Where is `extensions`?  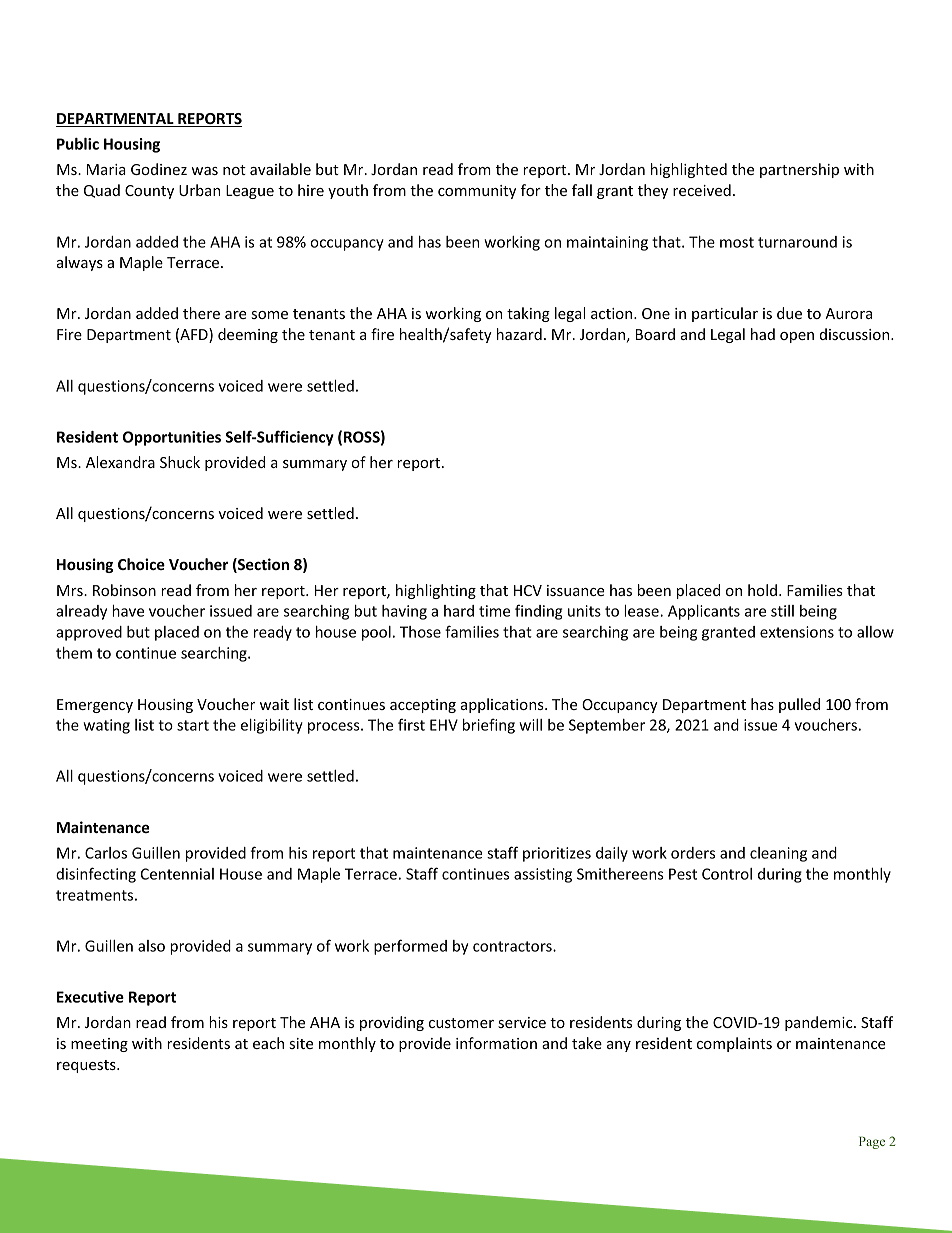
extensions is located at coordinates (797, 632).
